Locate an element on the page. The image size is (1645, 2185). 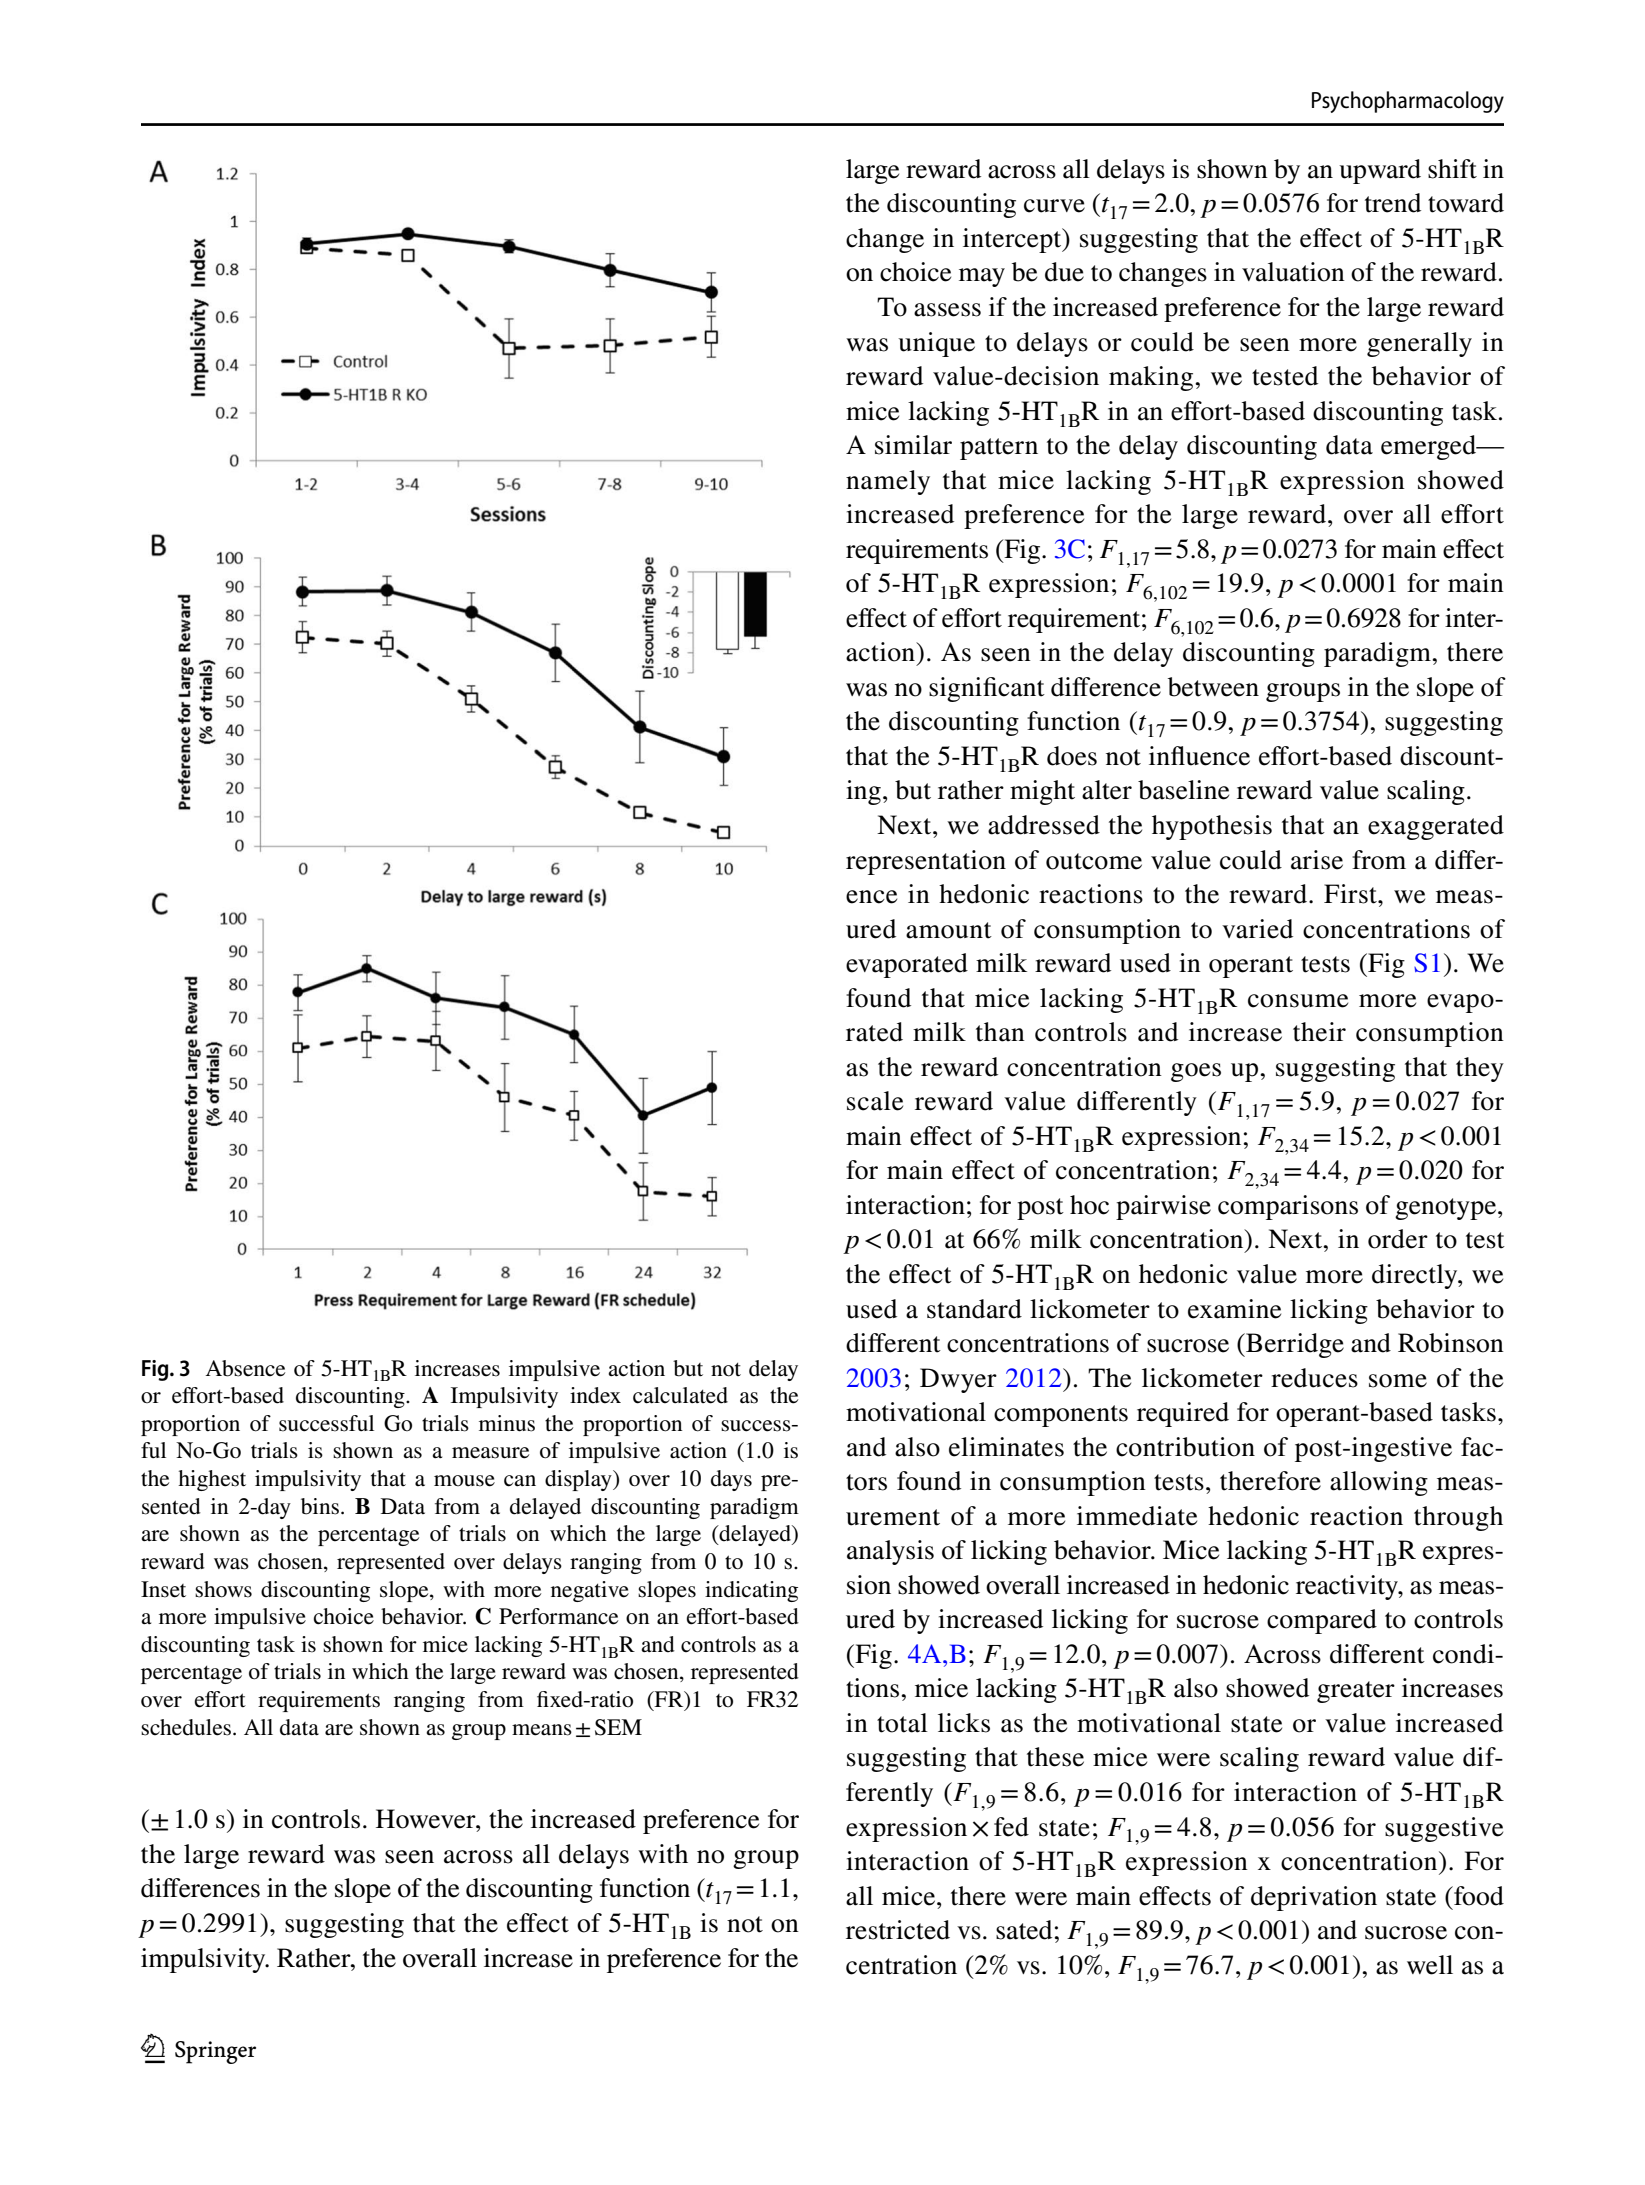
between is located at coordinates (1213, 687).
